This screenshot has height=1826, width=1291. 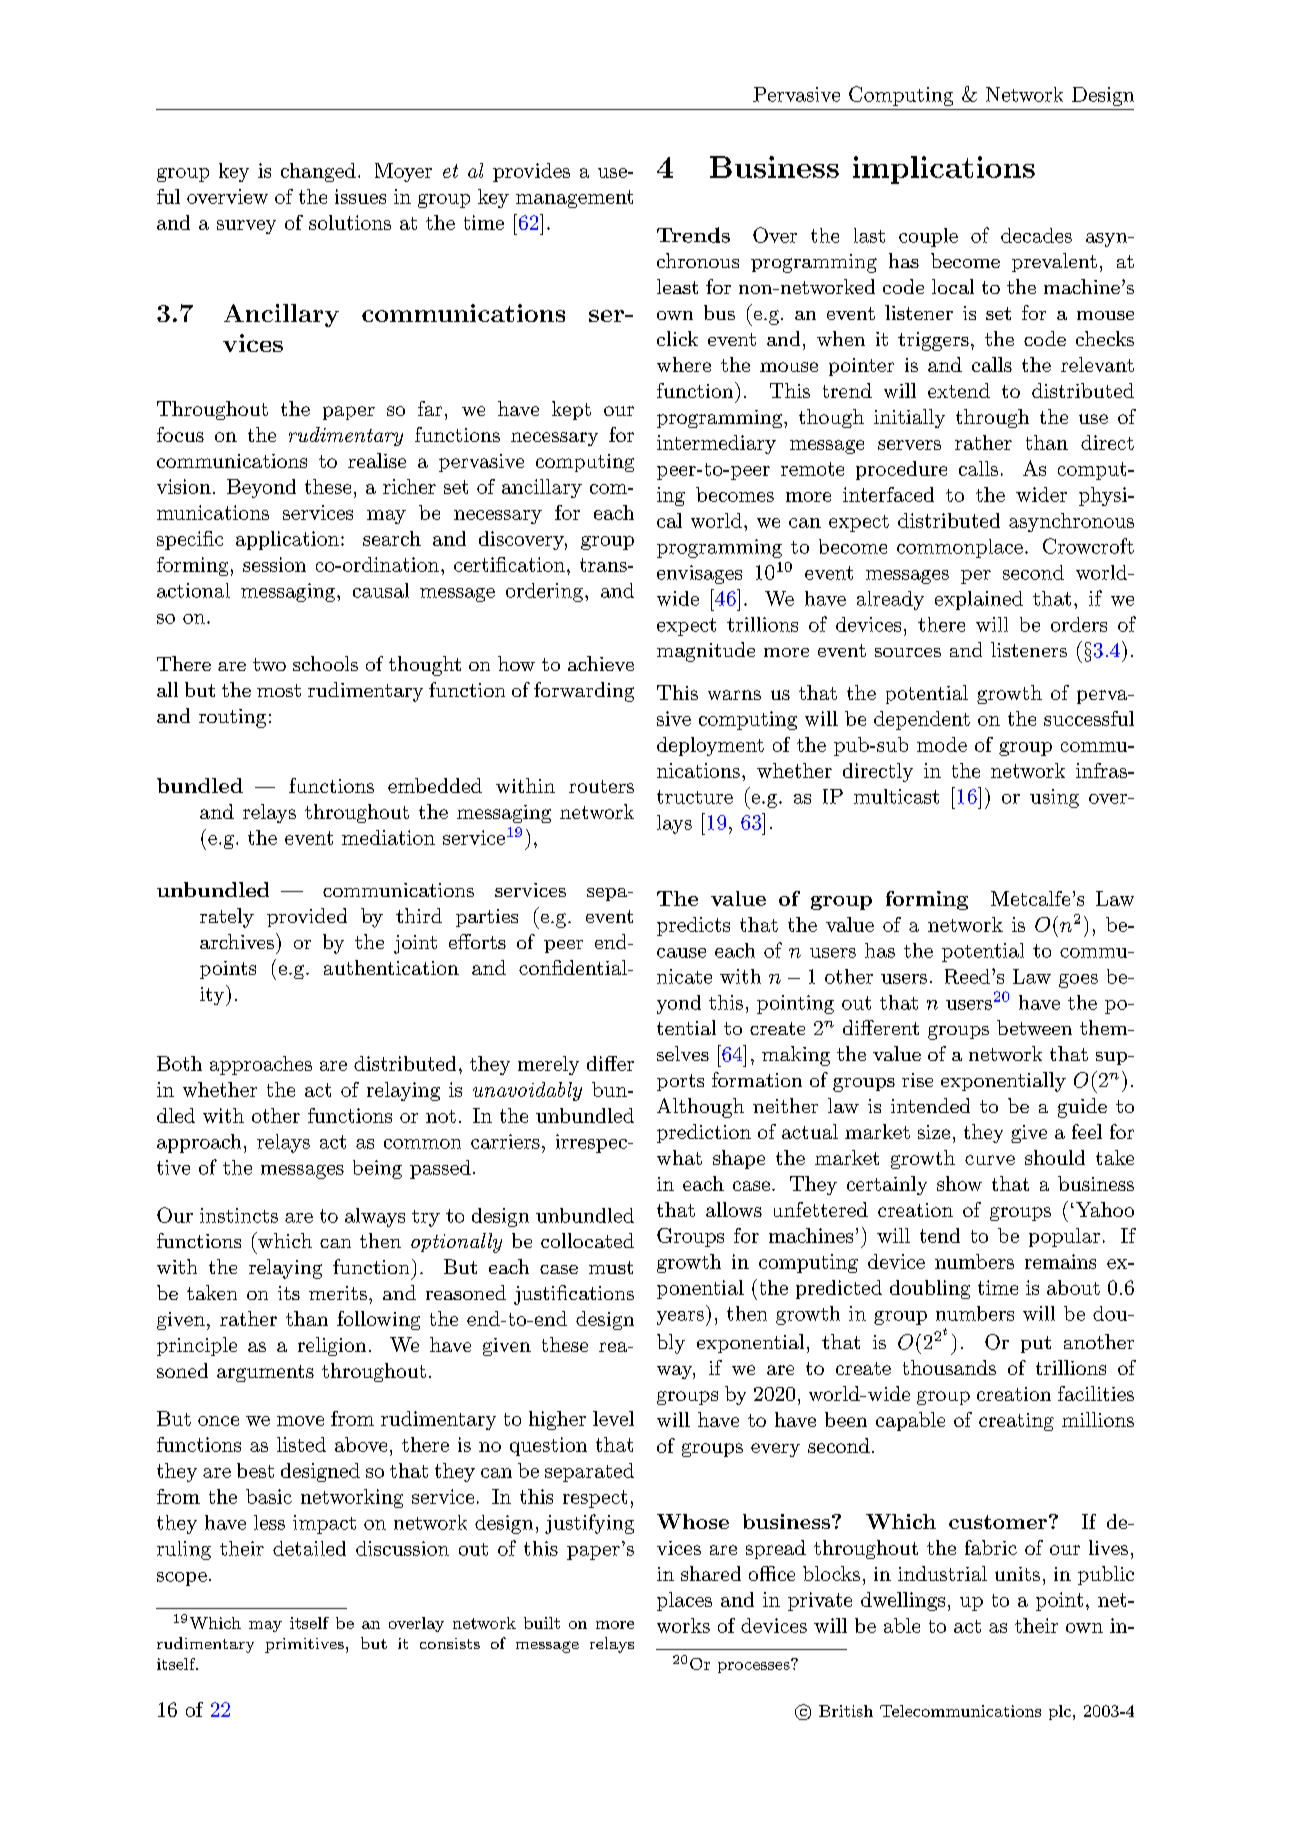 What do you see at coordinates (309, 1548) in the screenshot?
I see `detailed` at bounding box center [309, 1548].
